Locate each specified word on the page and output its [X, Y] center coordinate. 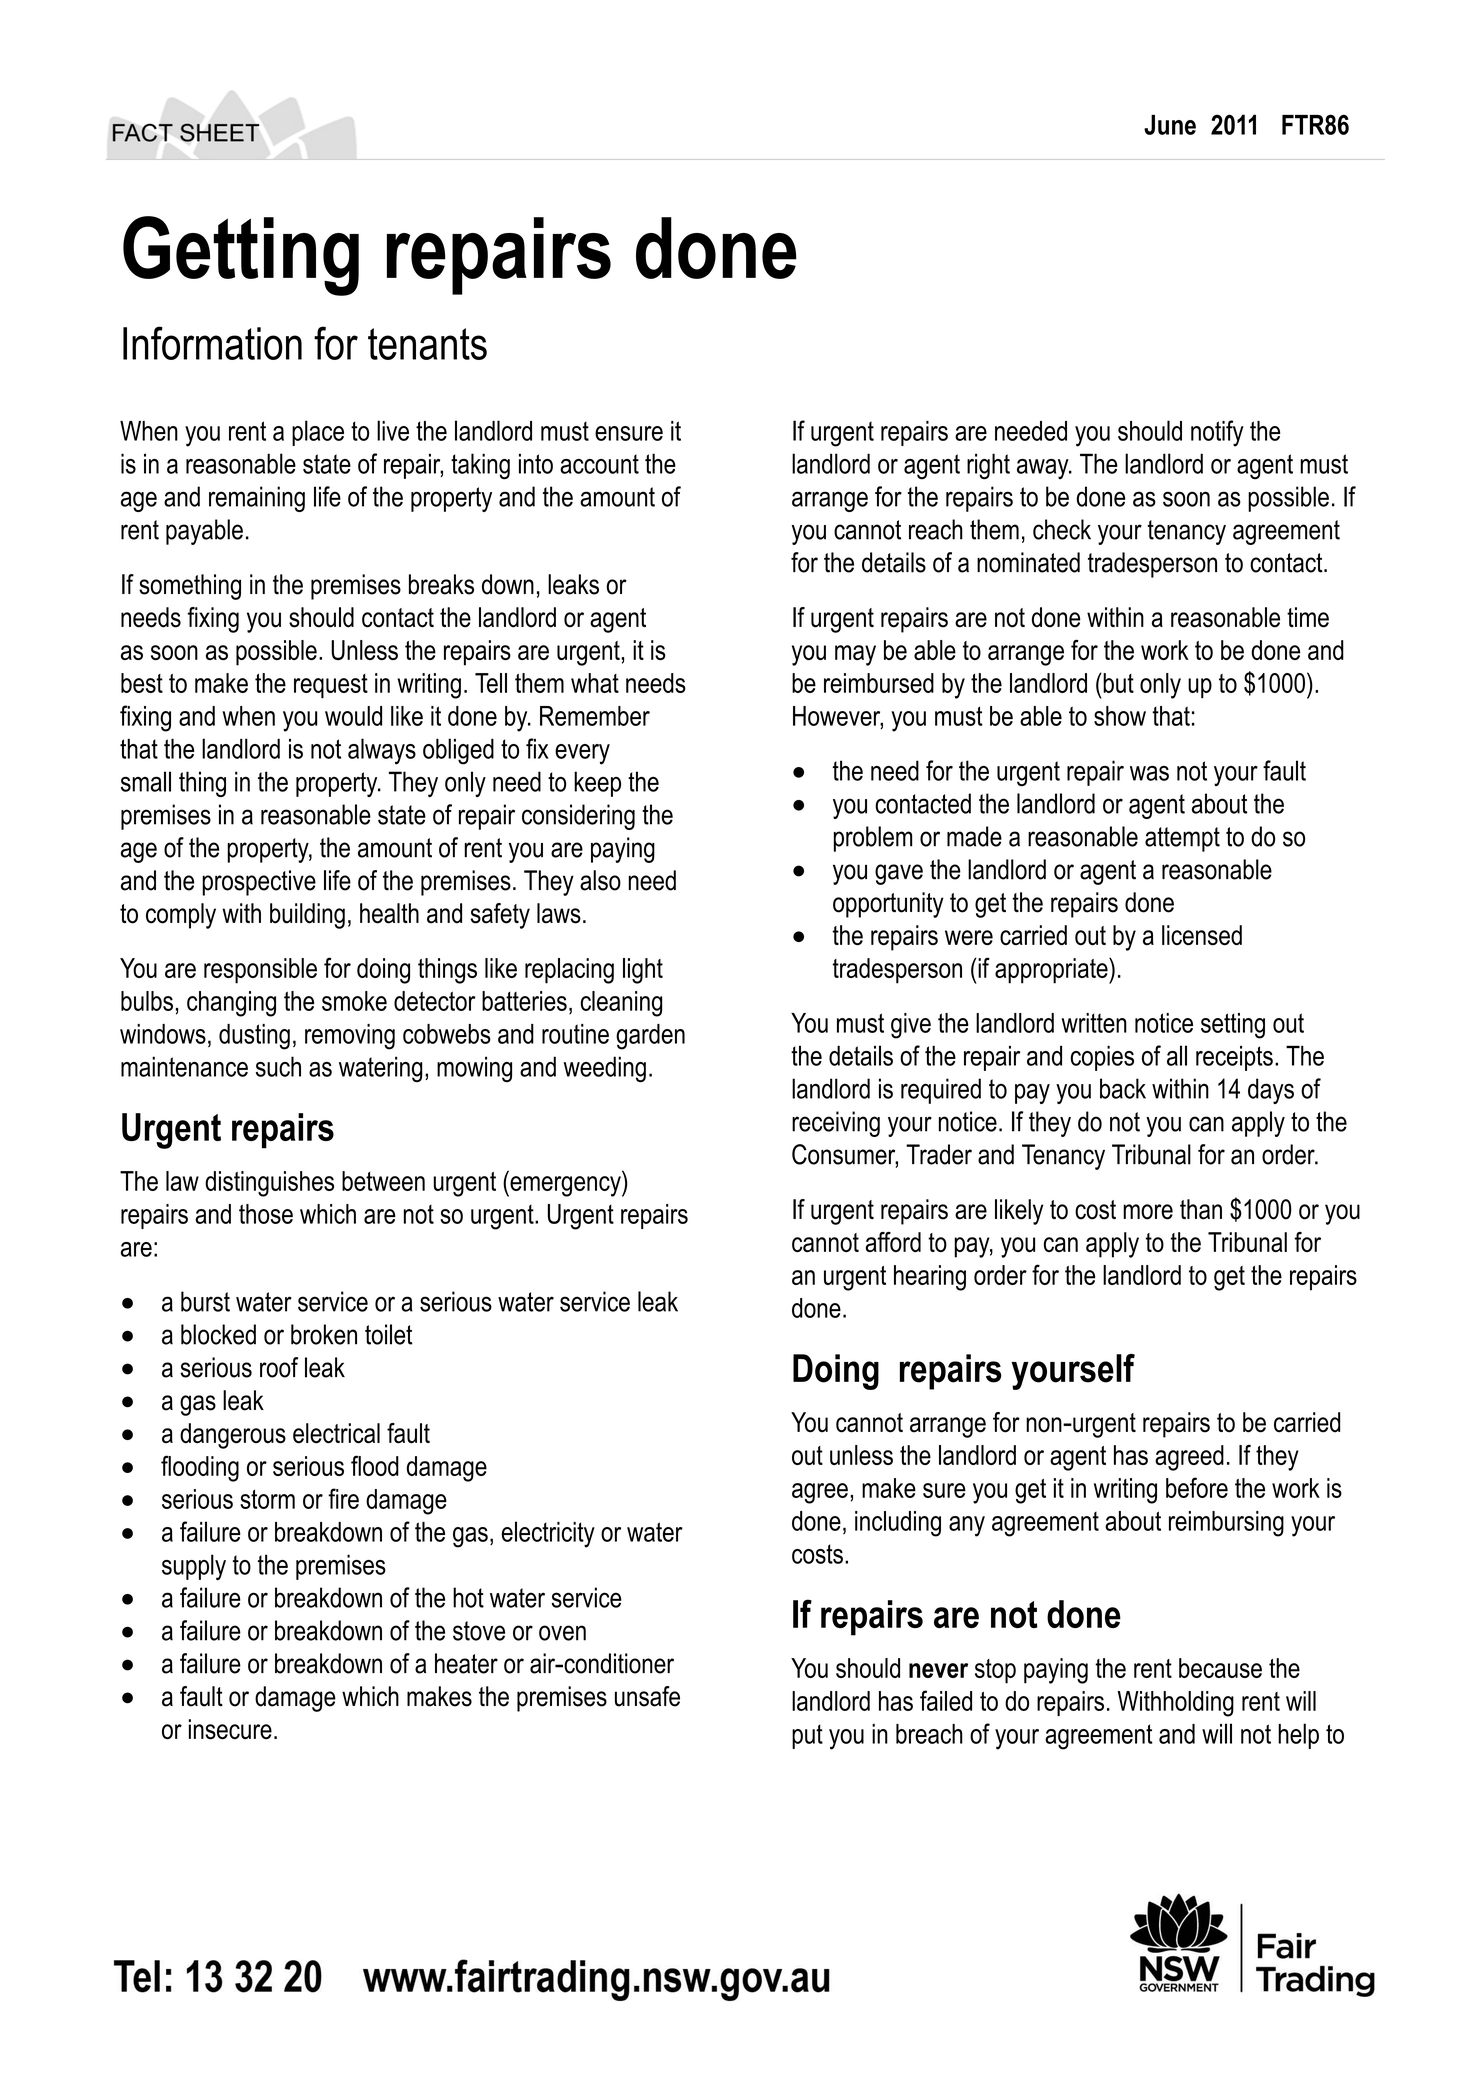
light [643, 971]
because [1220, 1668]
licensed [1202, 935]
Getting [241, 256]
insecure [230, 1729]
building [307, 916]
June [1170, 125]
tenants [427, 344]
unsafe [647, 1696]
